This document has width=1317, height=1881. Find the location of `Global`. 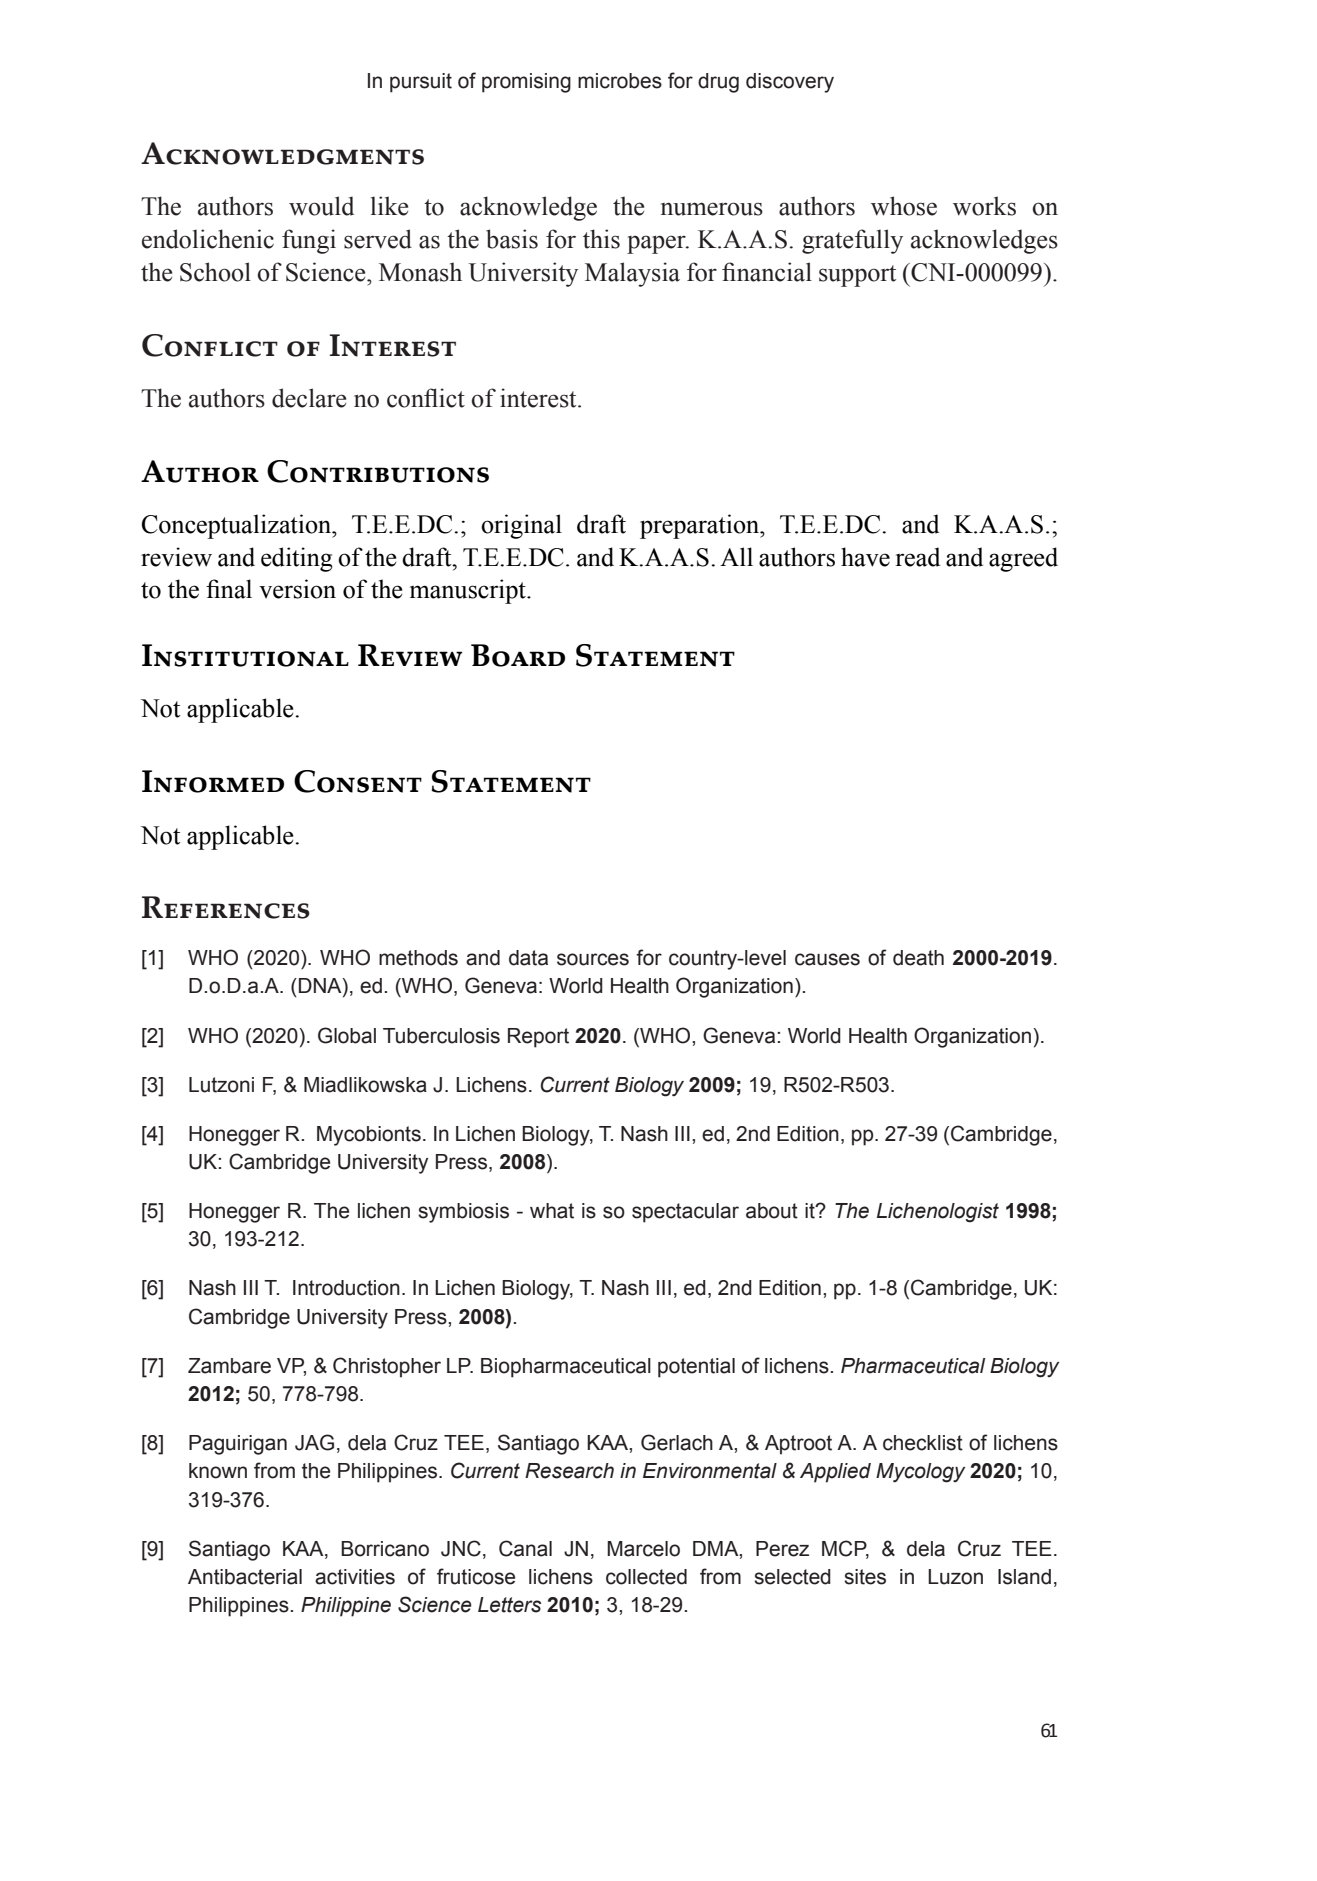

Global is located at coordinates (347, 1035).
